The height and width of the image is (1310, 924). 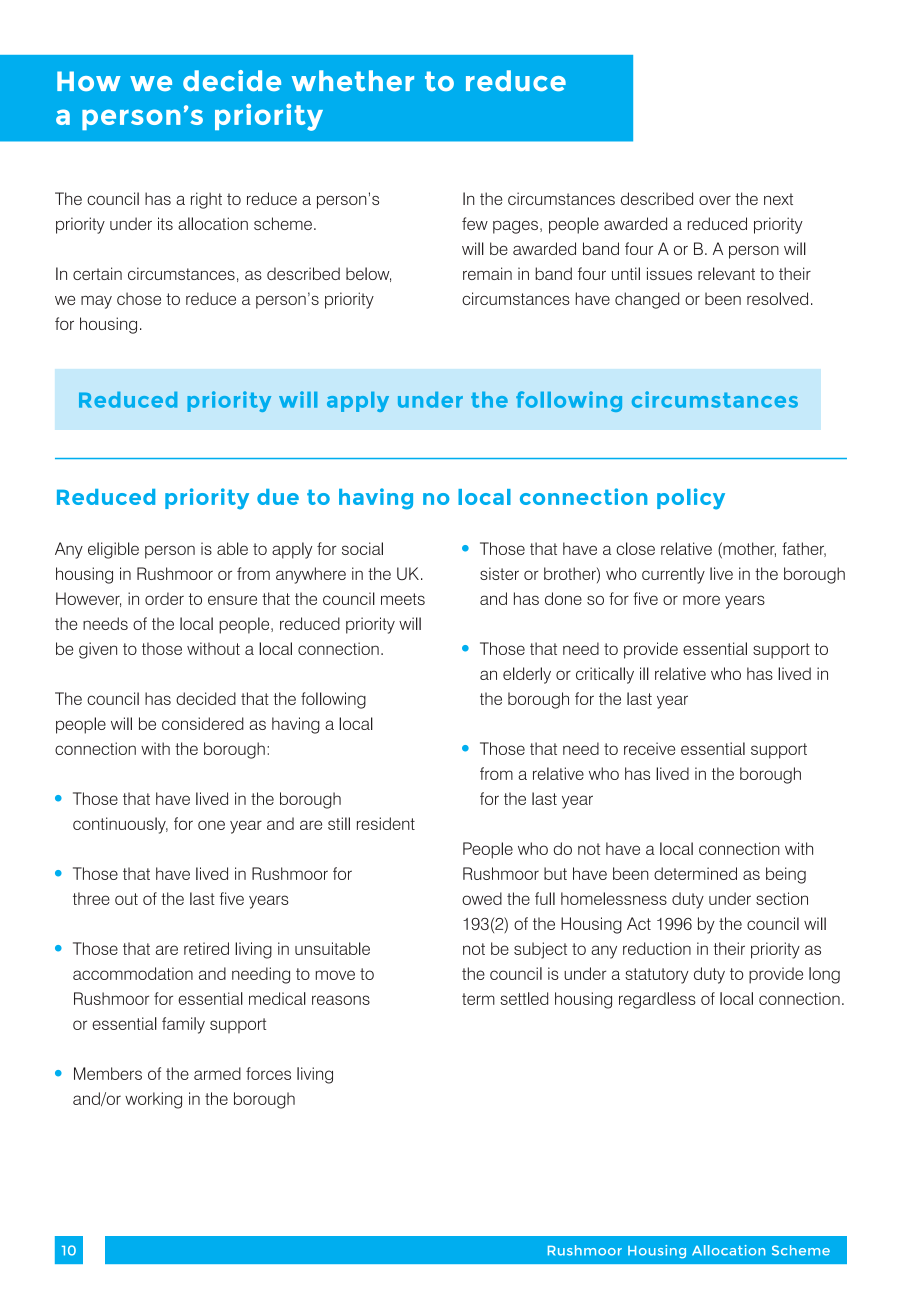 What do you see at coordinates (206, 200) in the image?
I see `right` at bounding box center [206, 200].
